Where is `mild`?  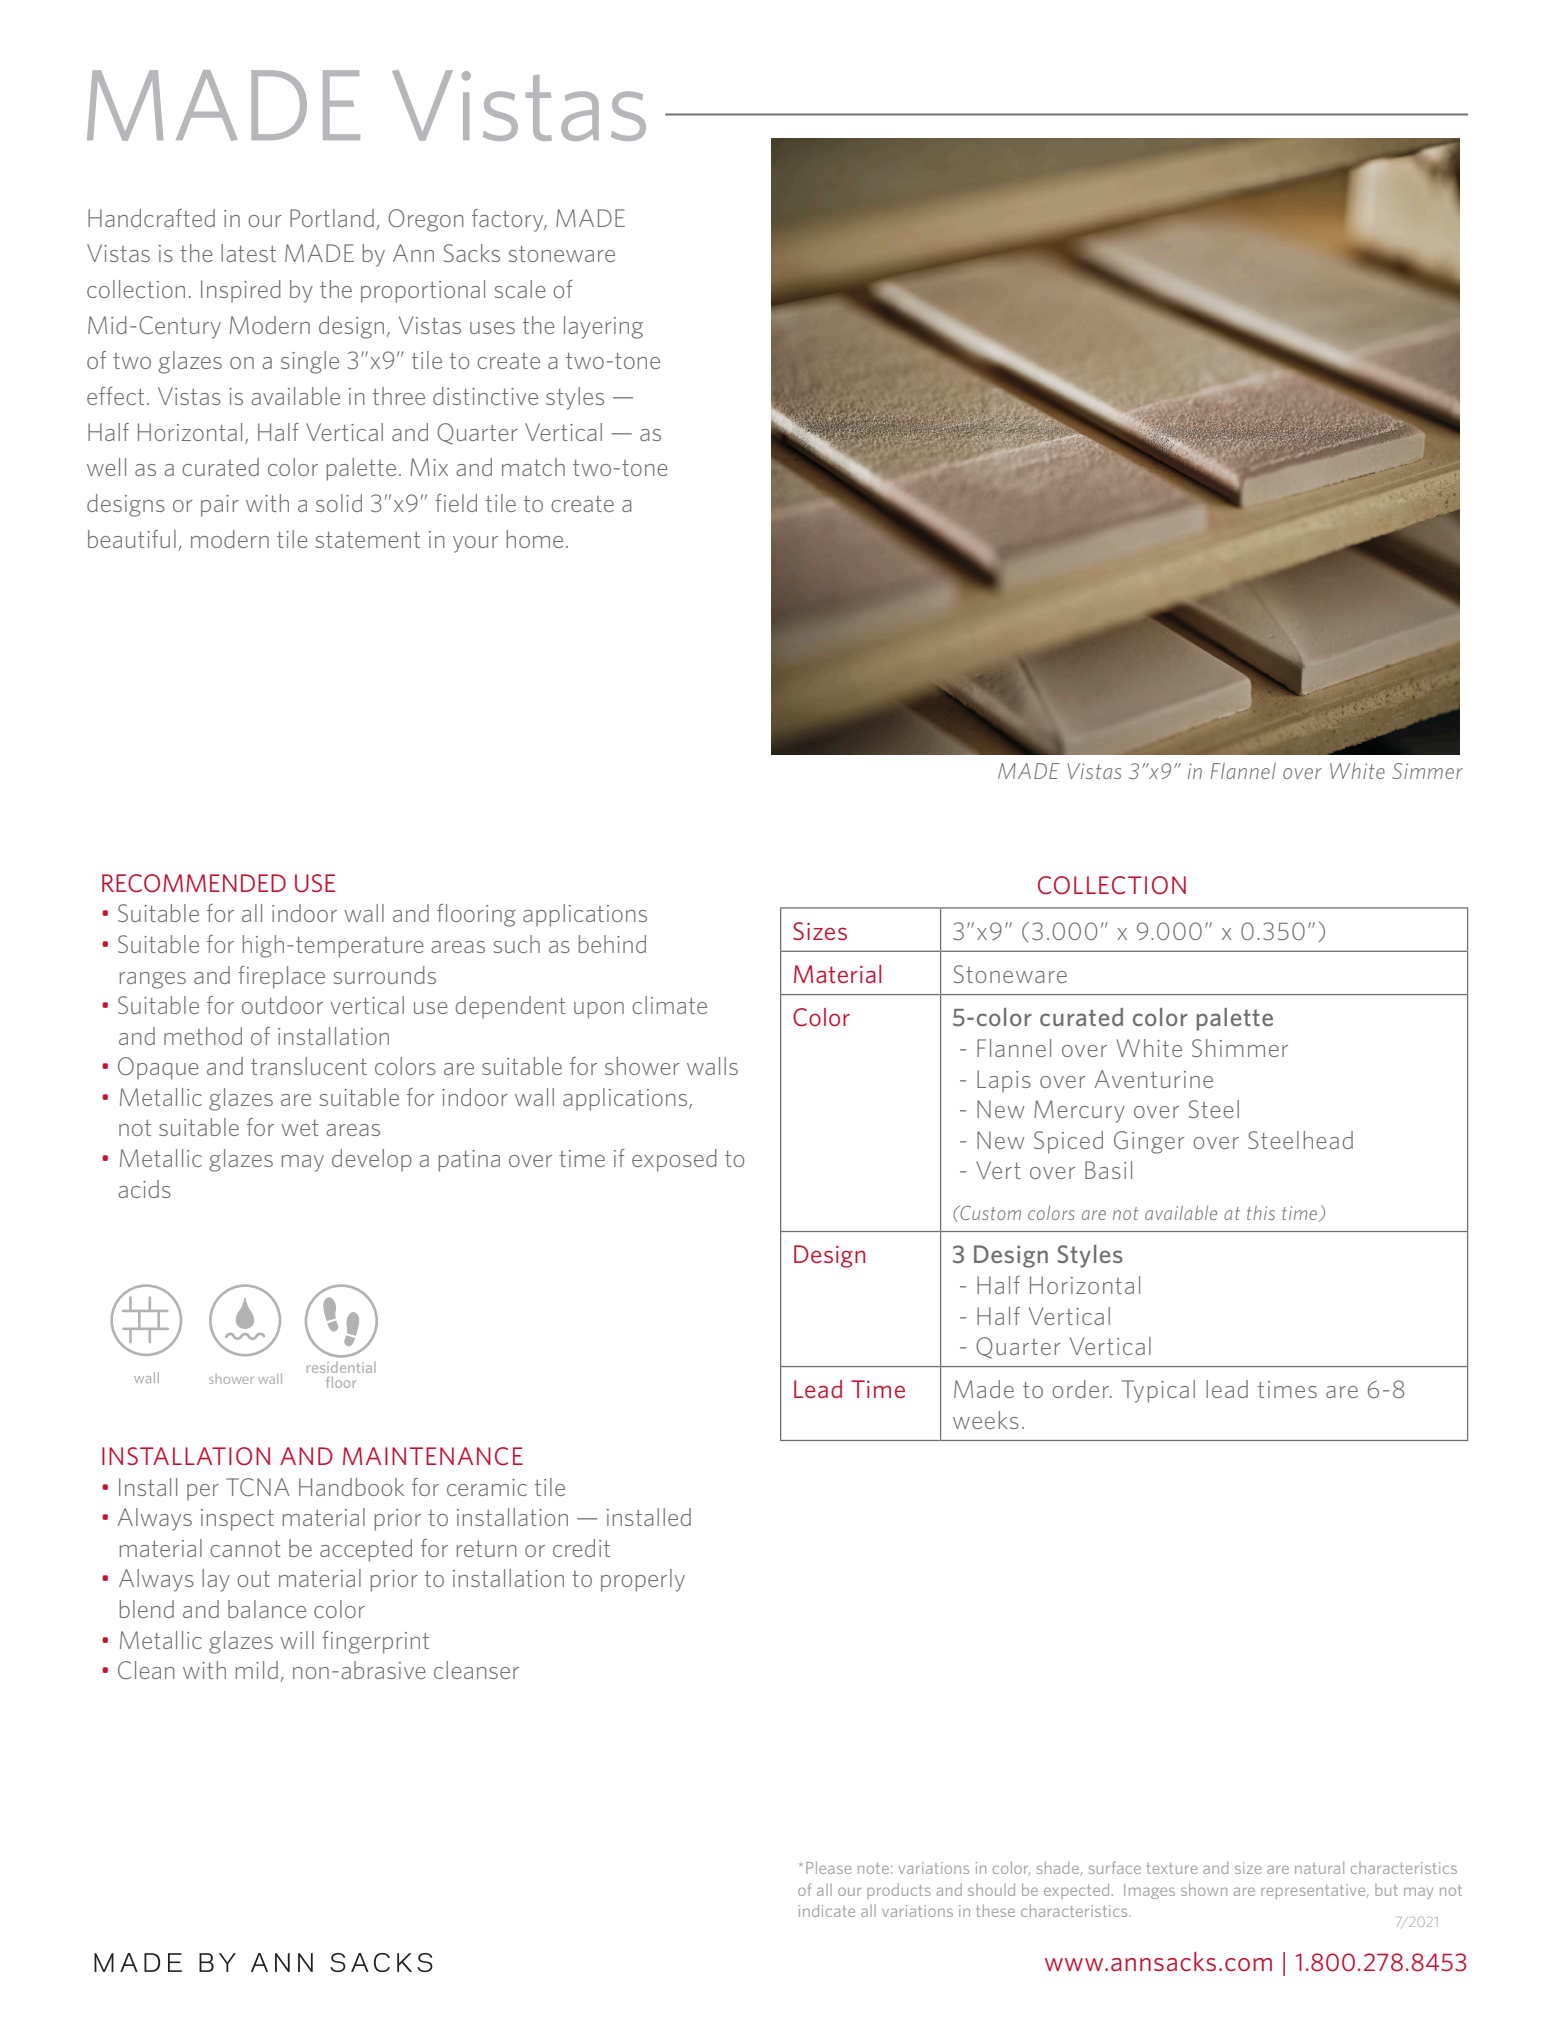
mild is located at coordinates (257, 1670).
